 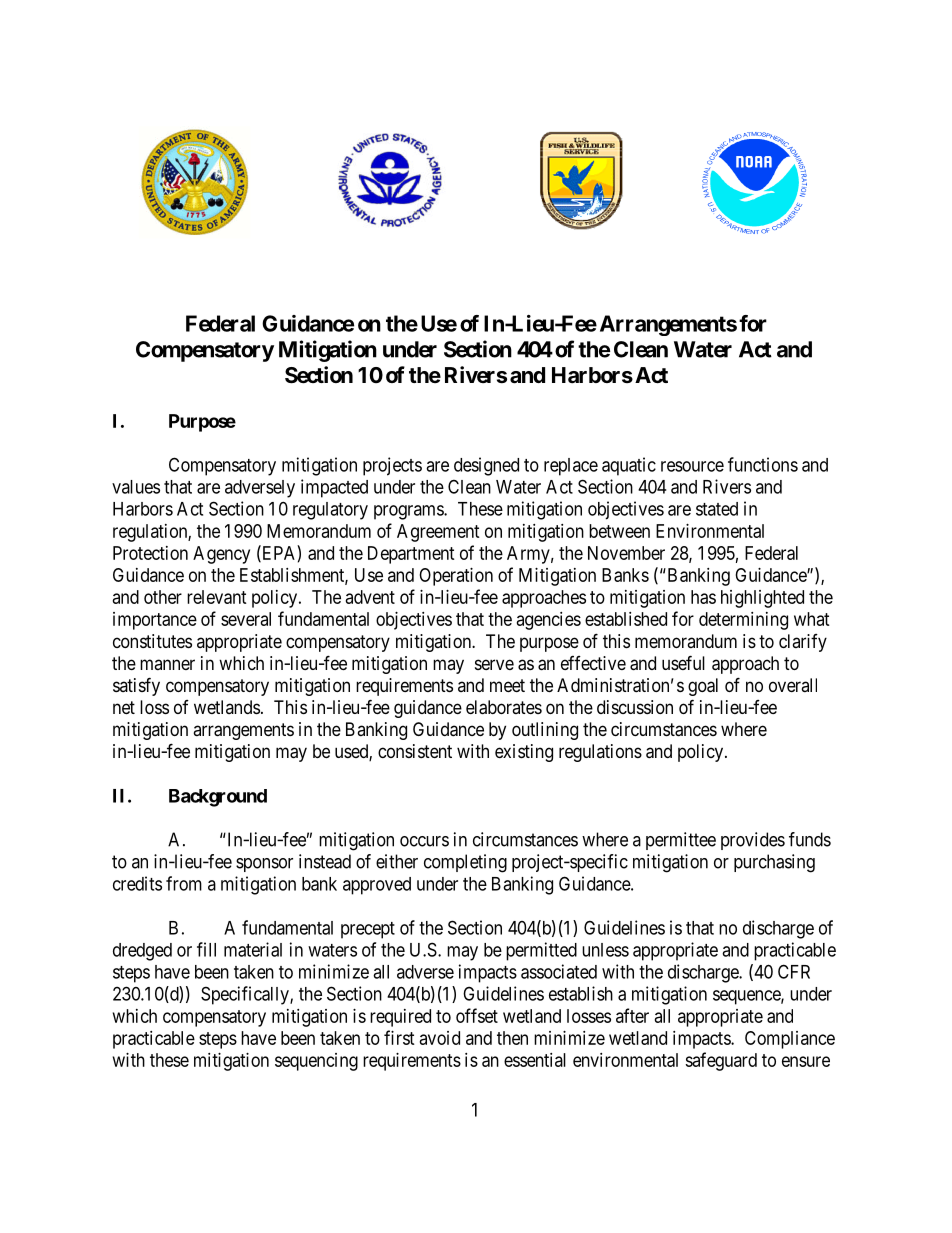 What do you see at coordinates (136, 487) in the screenshot?
I see `values` at bounding box center [136, 487].
